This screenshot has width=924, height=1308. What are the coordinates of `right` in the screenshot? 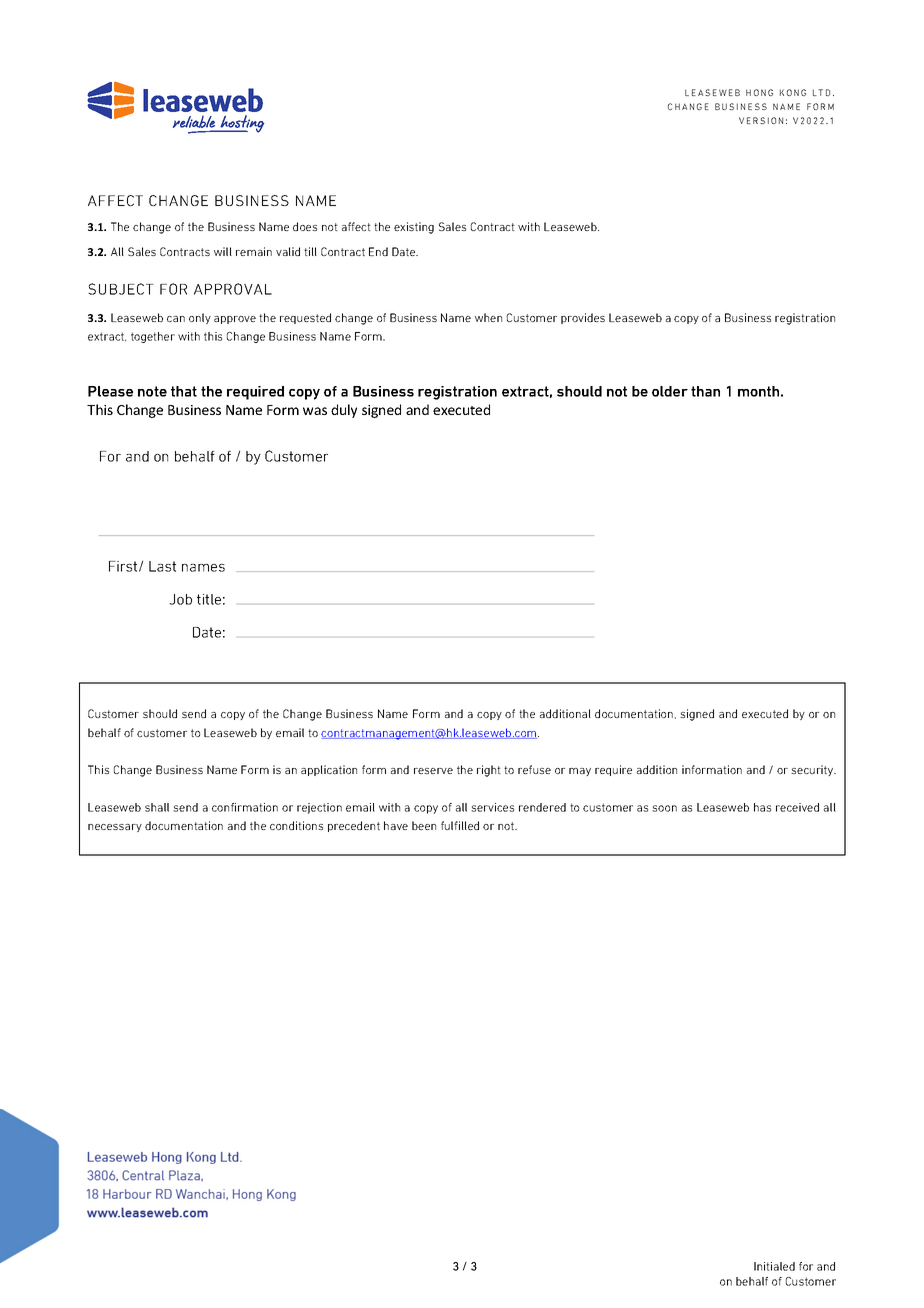 It's located at (489, 771).
